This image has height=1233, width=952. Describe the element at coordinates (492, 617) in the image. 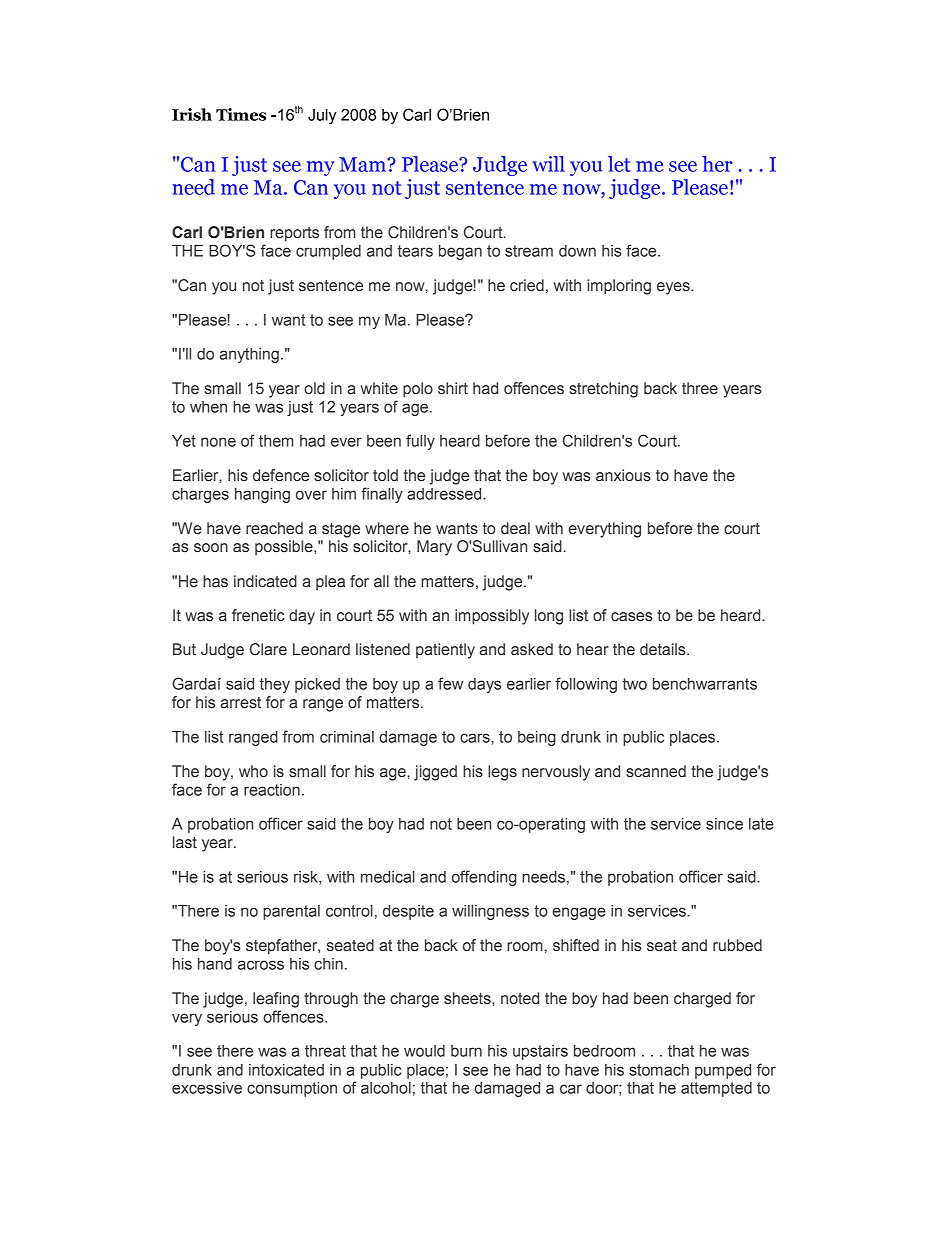

I see `impossibly` at that location.
